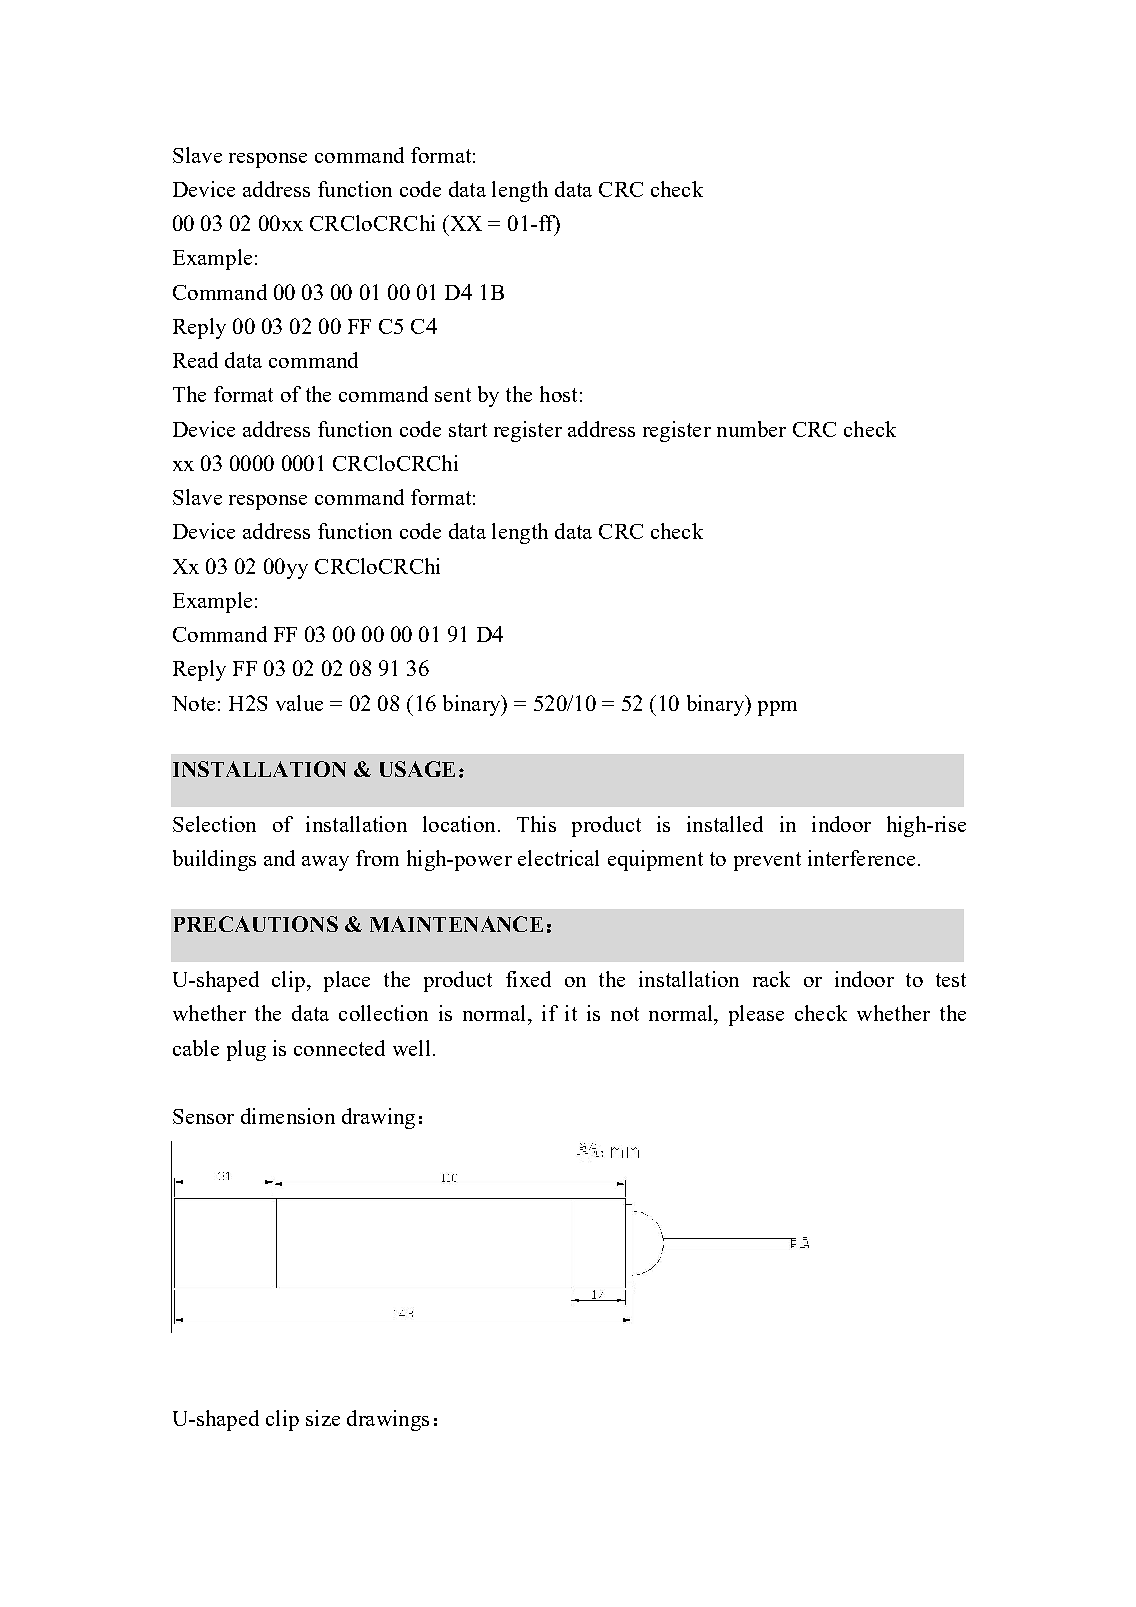 The height and width of the image is (1607, 1136). What do you see at coordinates (347, 981) in the image?
I see `place` at bounding box center [347, 981].
